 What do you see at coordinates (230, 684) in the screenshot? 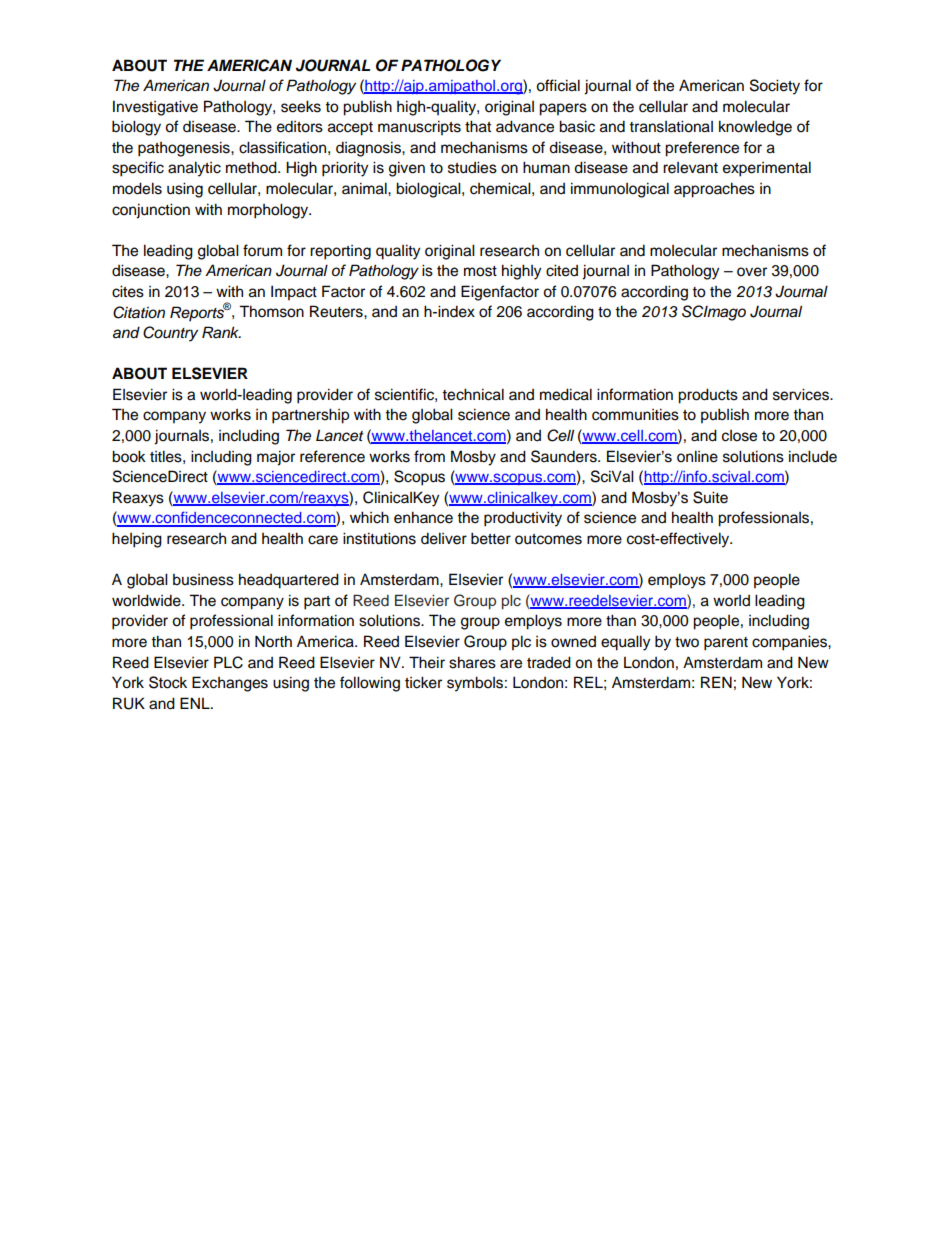
I see `Exchanges` at bounding box center [230, 684].
